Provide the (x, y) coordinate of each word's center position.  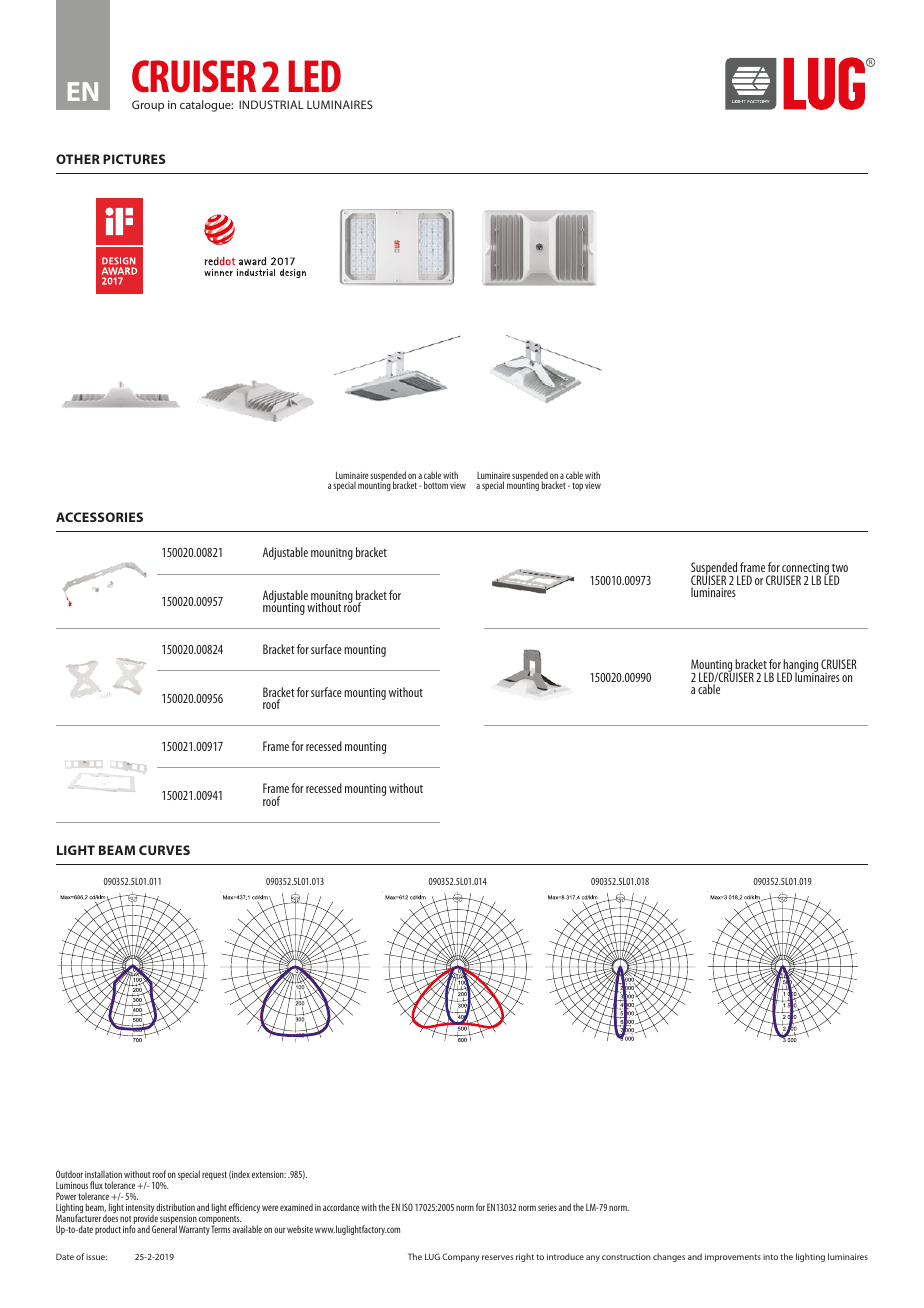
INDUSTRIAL (271, 104)
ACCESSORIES (99, 517)
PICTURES (134, 159)
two (840, 568)
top (577, 486)
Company (461, 1257)
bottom (436, 485)
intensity (140, 1210)
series (547, 1207)
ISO (407, 1207)
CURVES (164, 850)
